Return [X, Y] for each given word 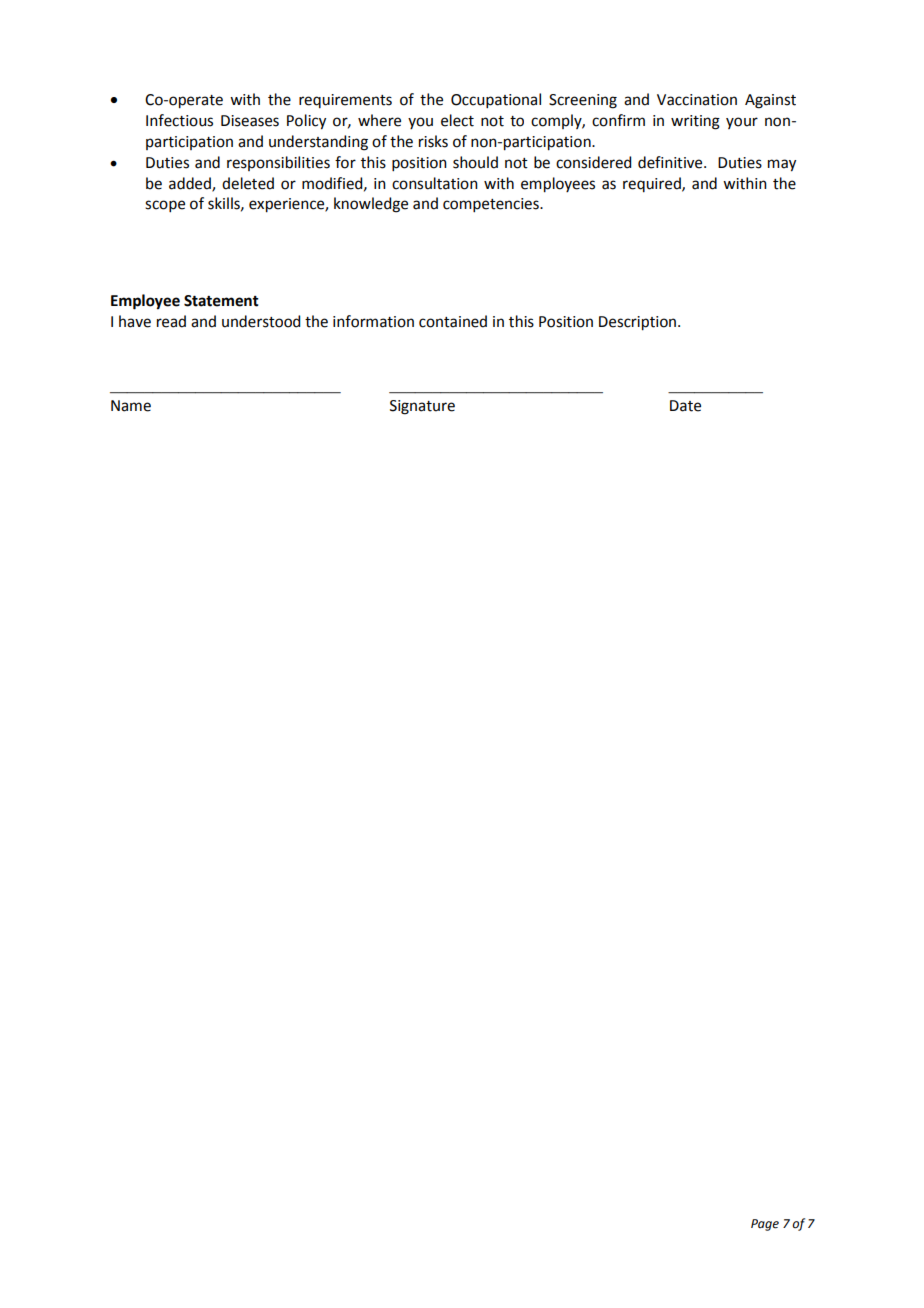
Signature [422, 407]
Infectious [179, 120]
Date [685, 406]
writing [695, 122]
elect [457, 120]
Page [765, 1225]
